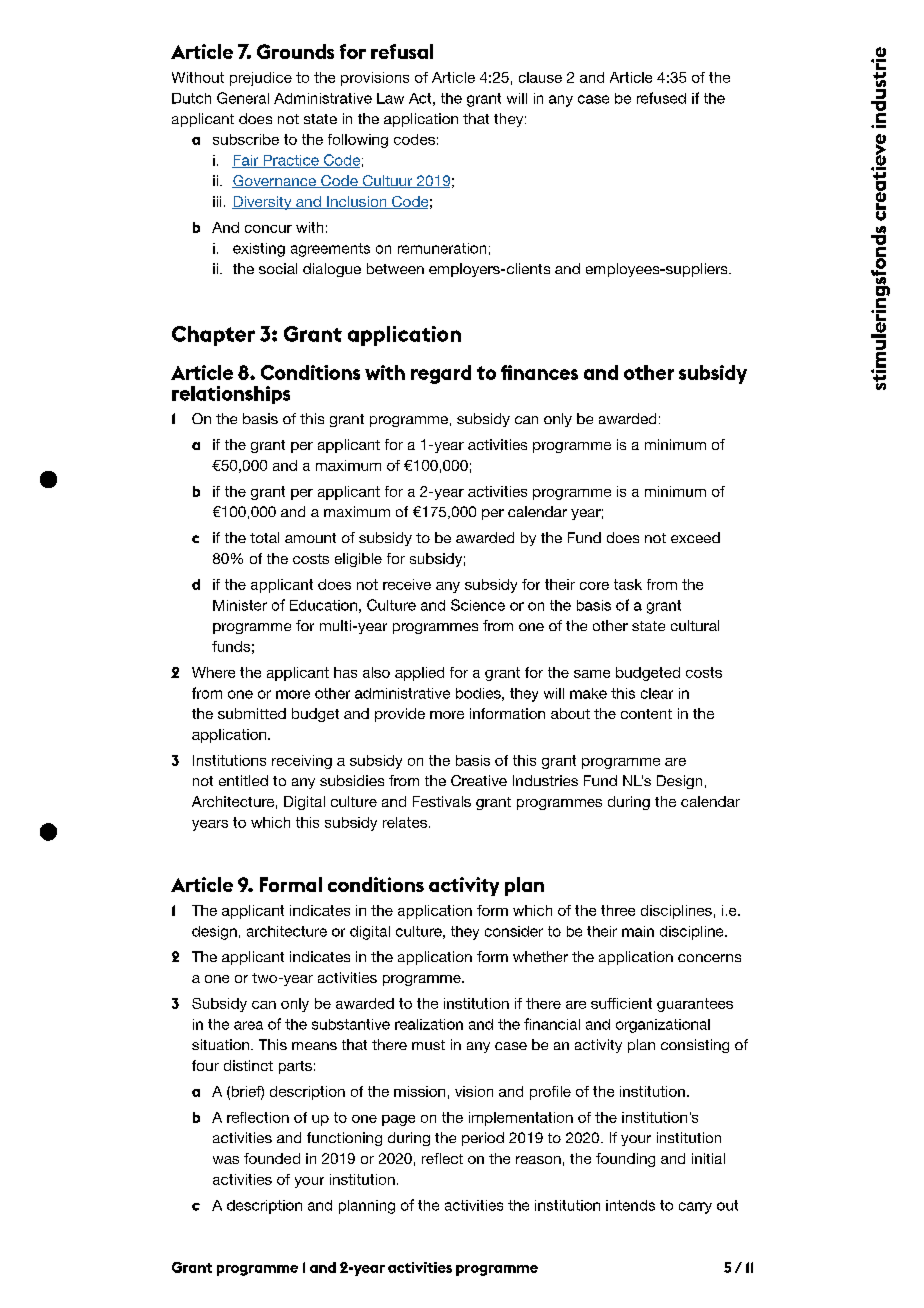 This screenshot has width=924, height=1308. I want to click on prejudice, so click(261, 79).
